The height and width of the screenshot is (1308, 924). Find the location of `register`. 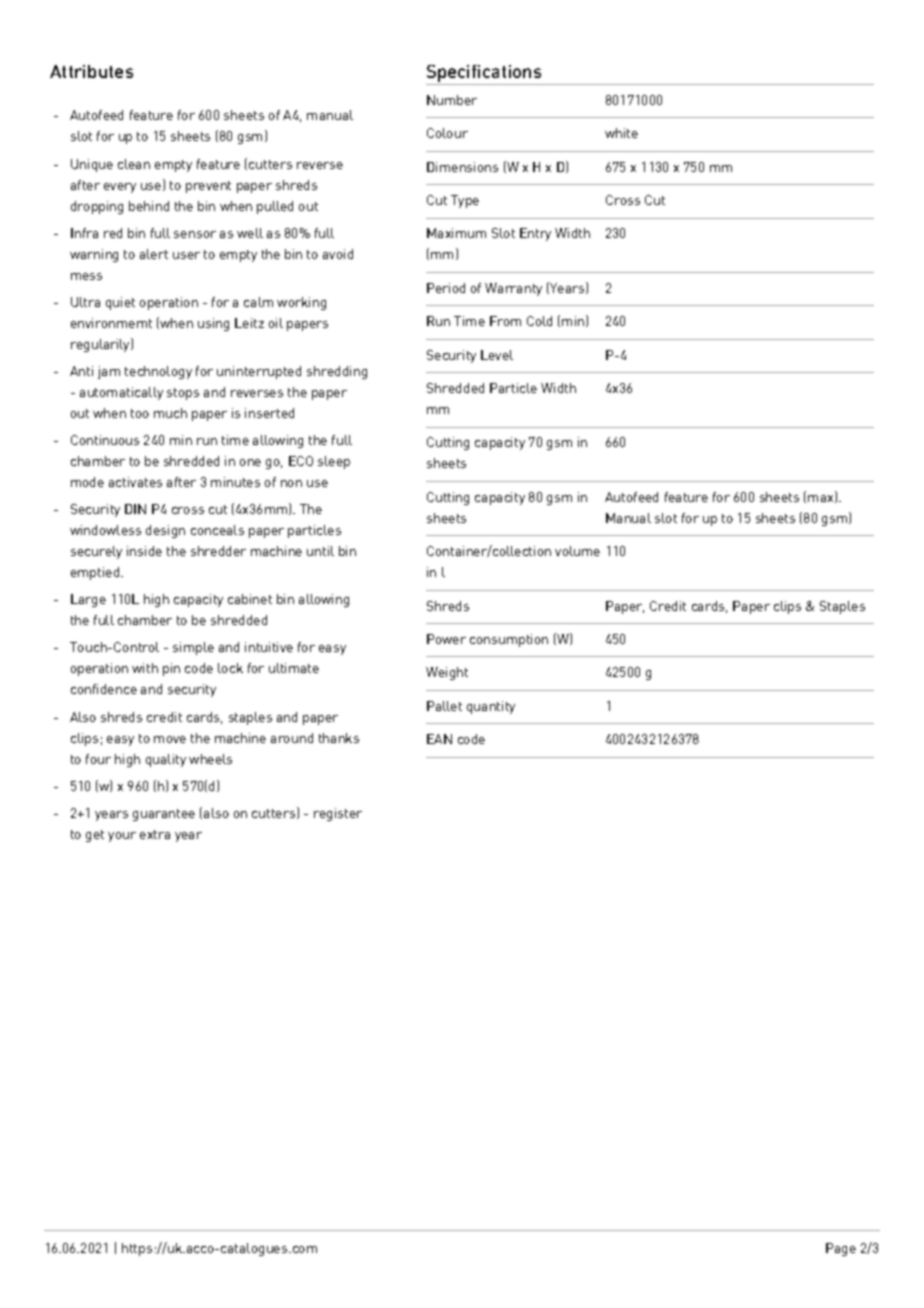

register is located at coordinates (338, 814).
